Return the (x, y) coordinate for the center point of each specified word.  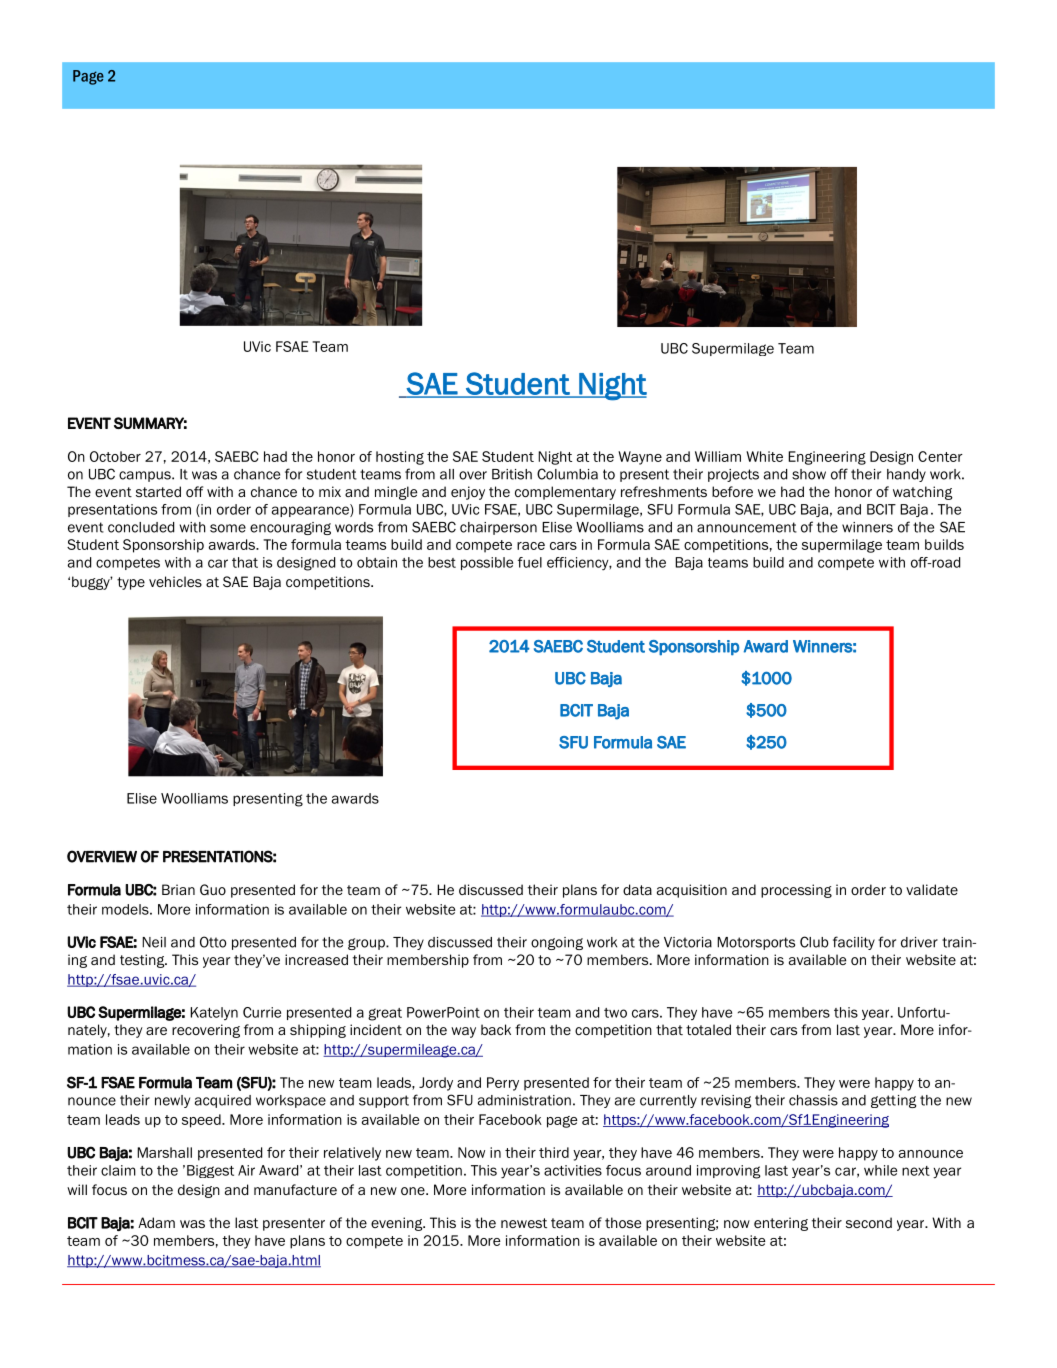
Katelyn (214, 1013)
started (158, 491)
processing (796, 891)
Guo (213, 889)
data (637, 889)
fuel (530, 562)
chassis (813, 1100)
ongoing (557, 943)
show (809, 474)
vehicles (175, 581)
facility (854, 943)
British (512, 474)
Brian (178, 889)
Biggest (210, 1171)
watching (923, 493)
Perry (503, 1084)
